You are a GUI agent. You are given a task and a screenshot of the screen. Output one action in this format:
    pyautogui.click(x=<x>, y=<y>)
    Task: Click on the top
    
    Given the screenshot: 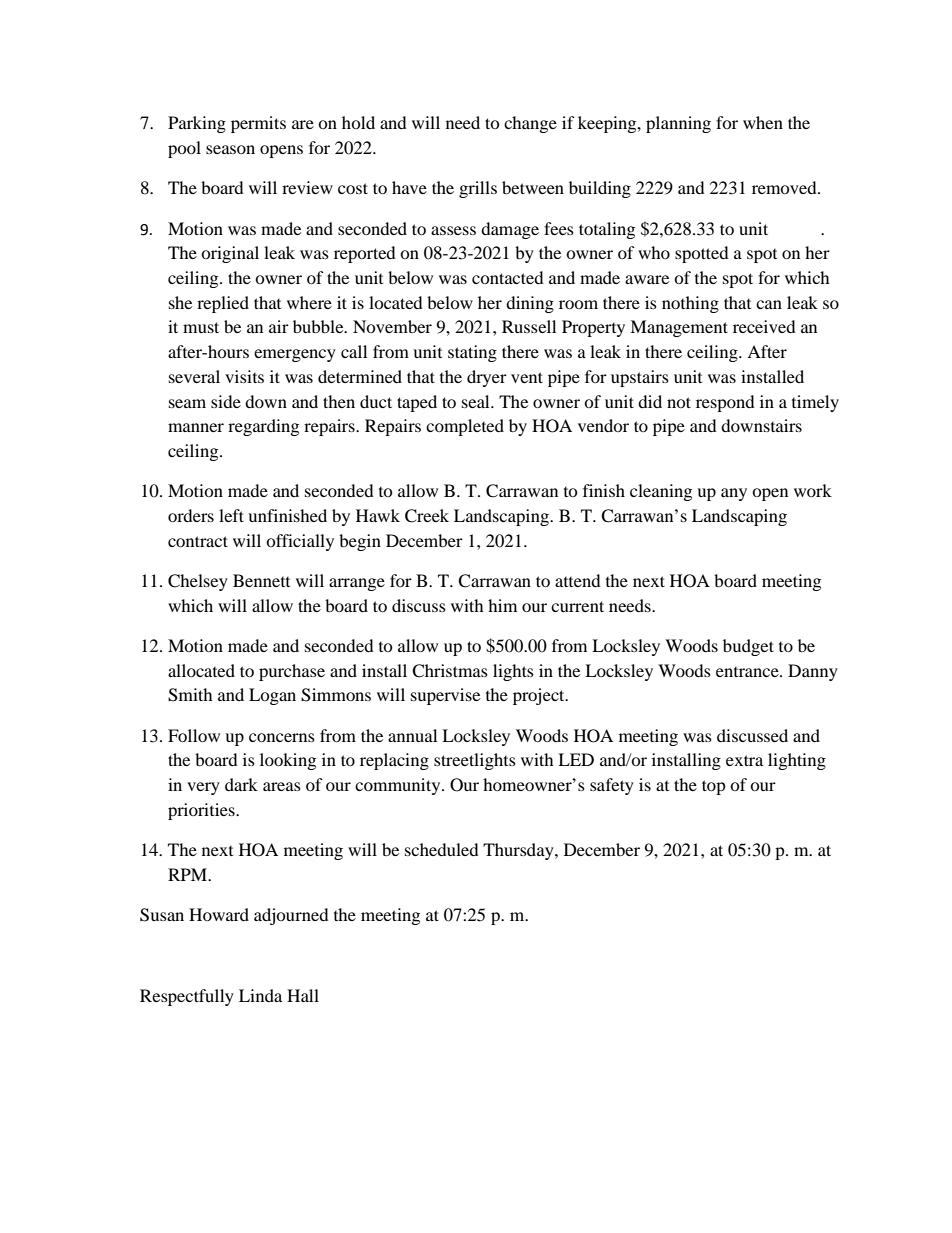 What is the action you would take?
    pyautogui.click(x=714, y=787)
